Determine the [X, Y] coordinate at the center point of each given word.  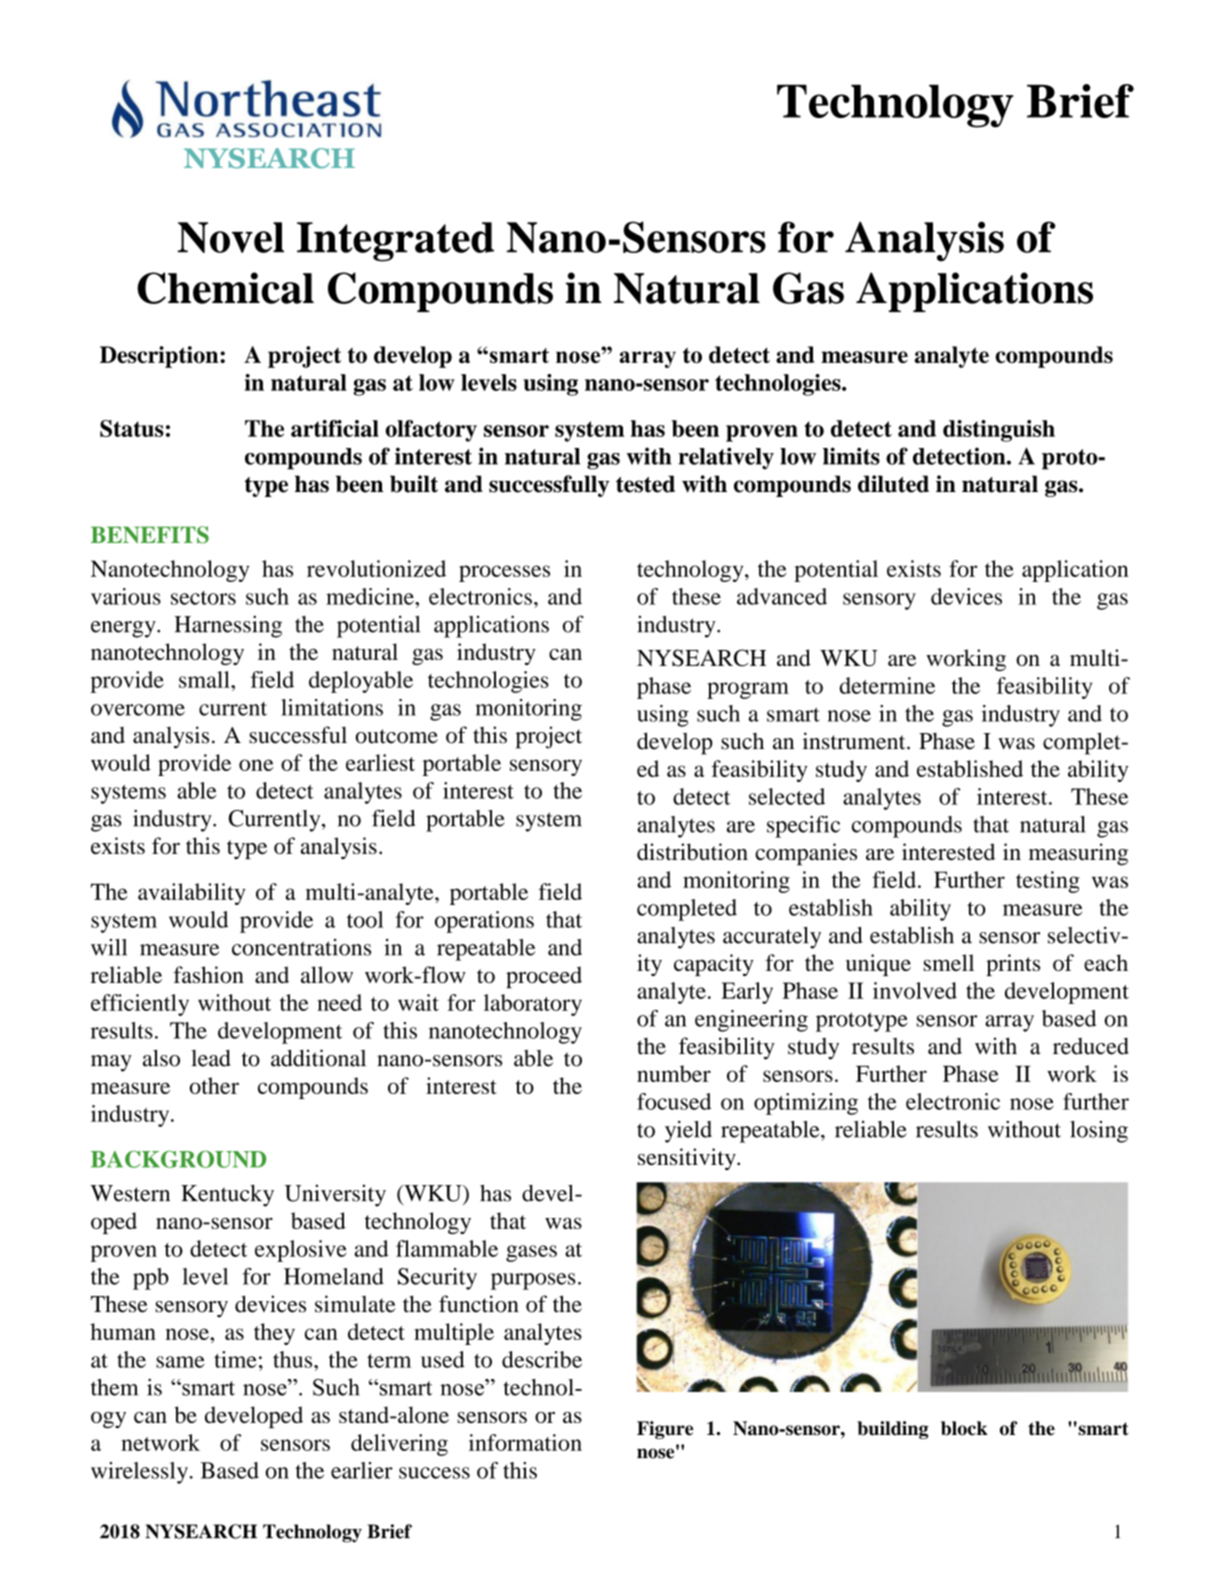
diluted [893, 484]
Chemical [225, 288]
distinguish [999, 431]
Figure [665, 1430]
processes [504, 573]
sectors [203, 598]
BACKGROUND [178, 1159]
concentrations [301, 947]
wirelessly [139, 1473]
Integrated [395, 242]
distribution [692, 852]
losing [1099, 1132]
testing [1048, 882]
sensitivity [688, 1159]
